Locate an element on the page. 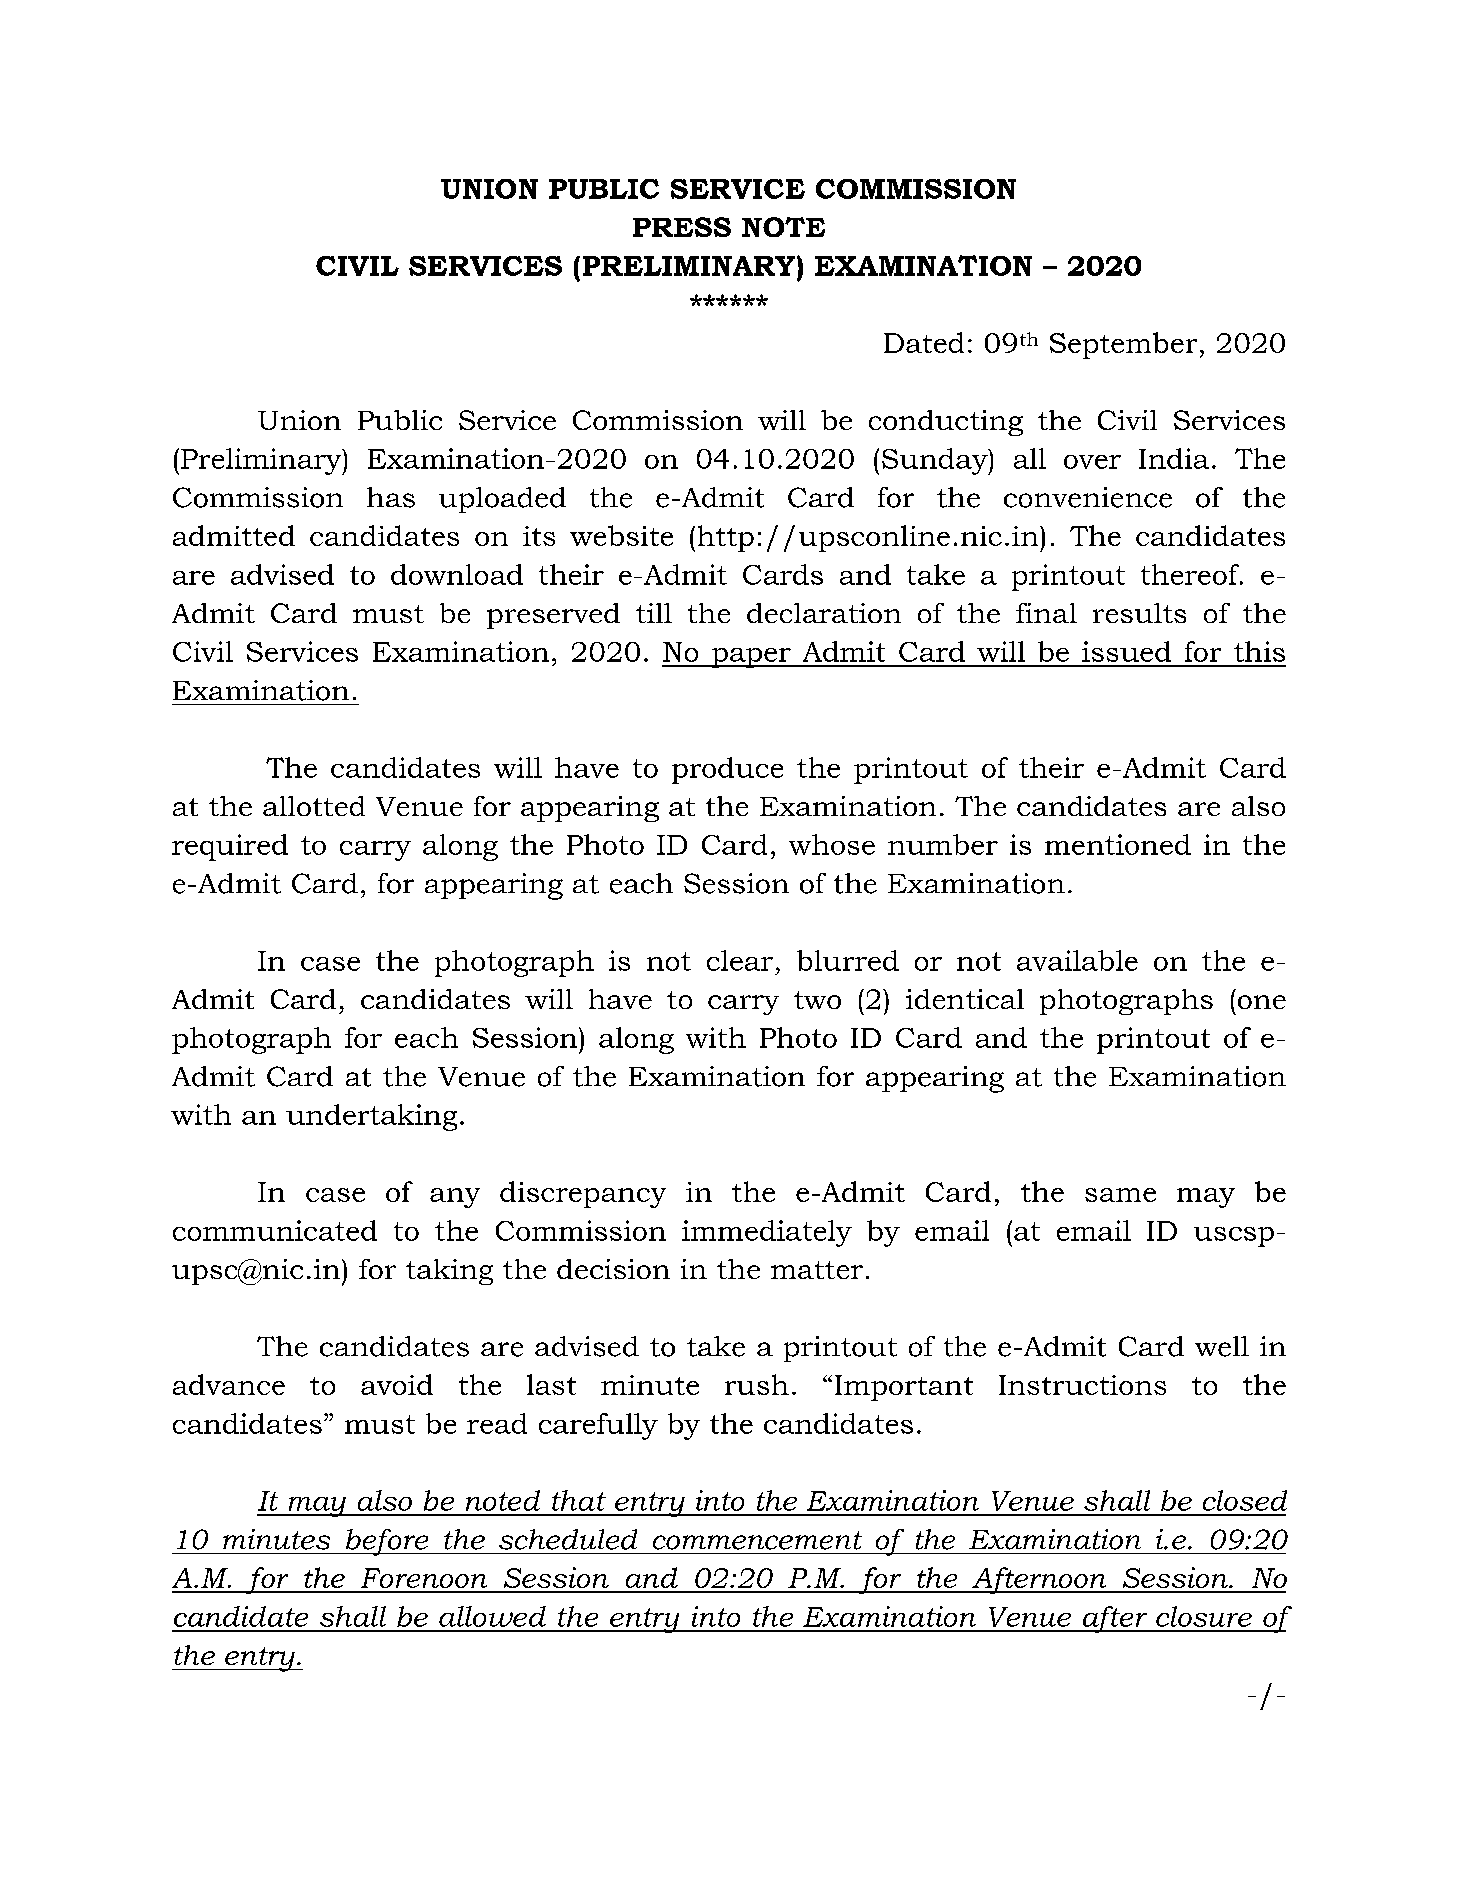 The image size is (1458, 1887). immediately is located at coordinates (767, 1233).
